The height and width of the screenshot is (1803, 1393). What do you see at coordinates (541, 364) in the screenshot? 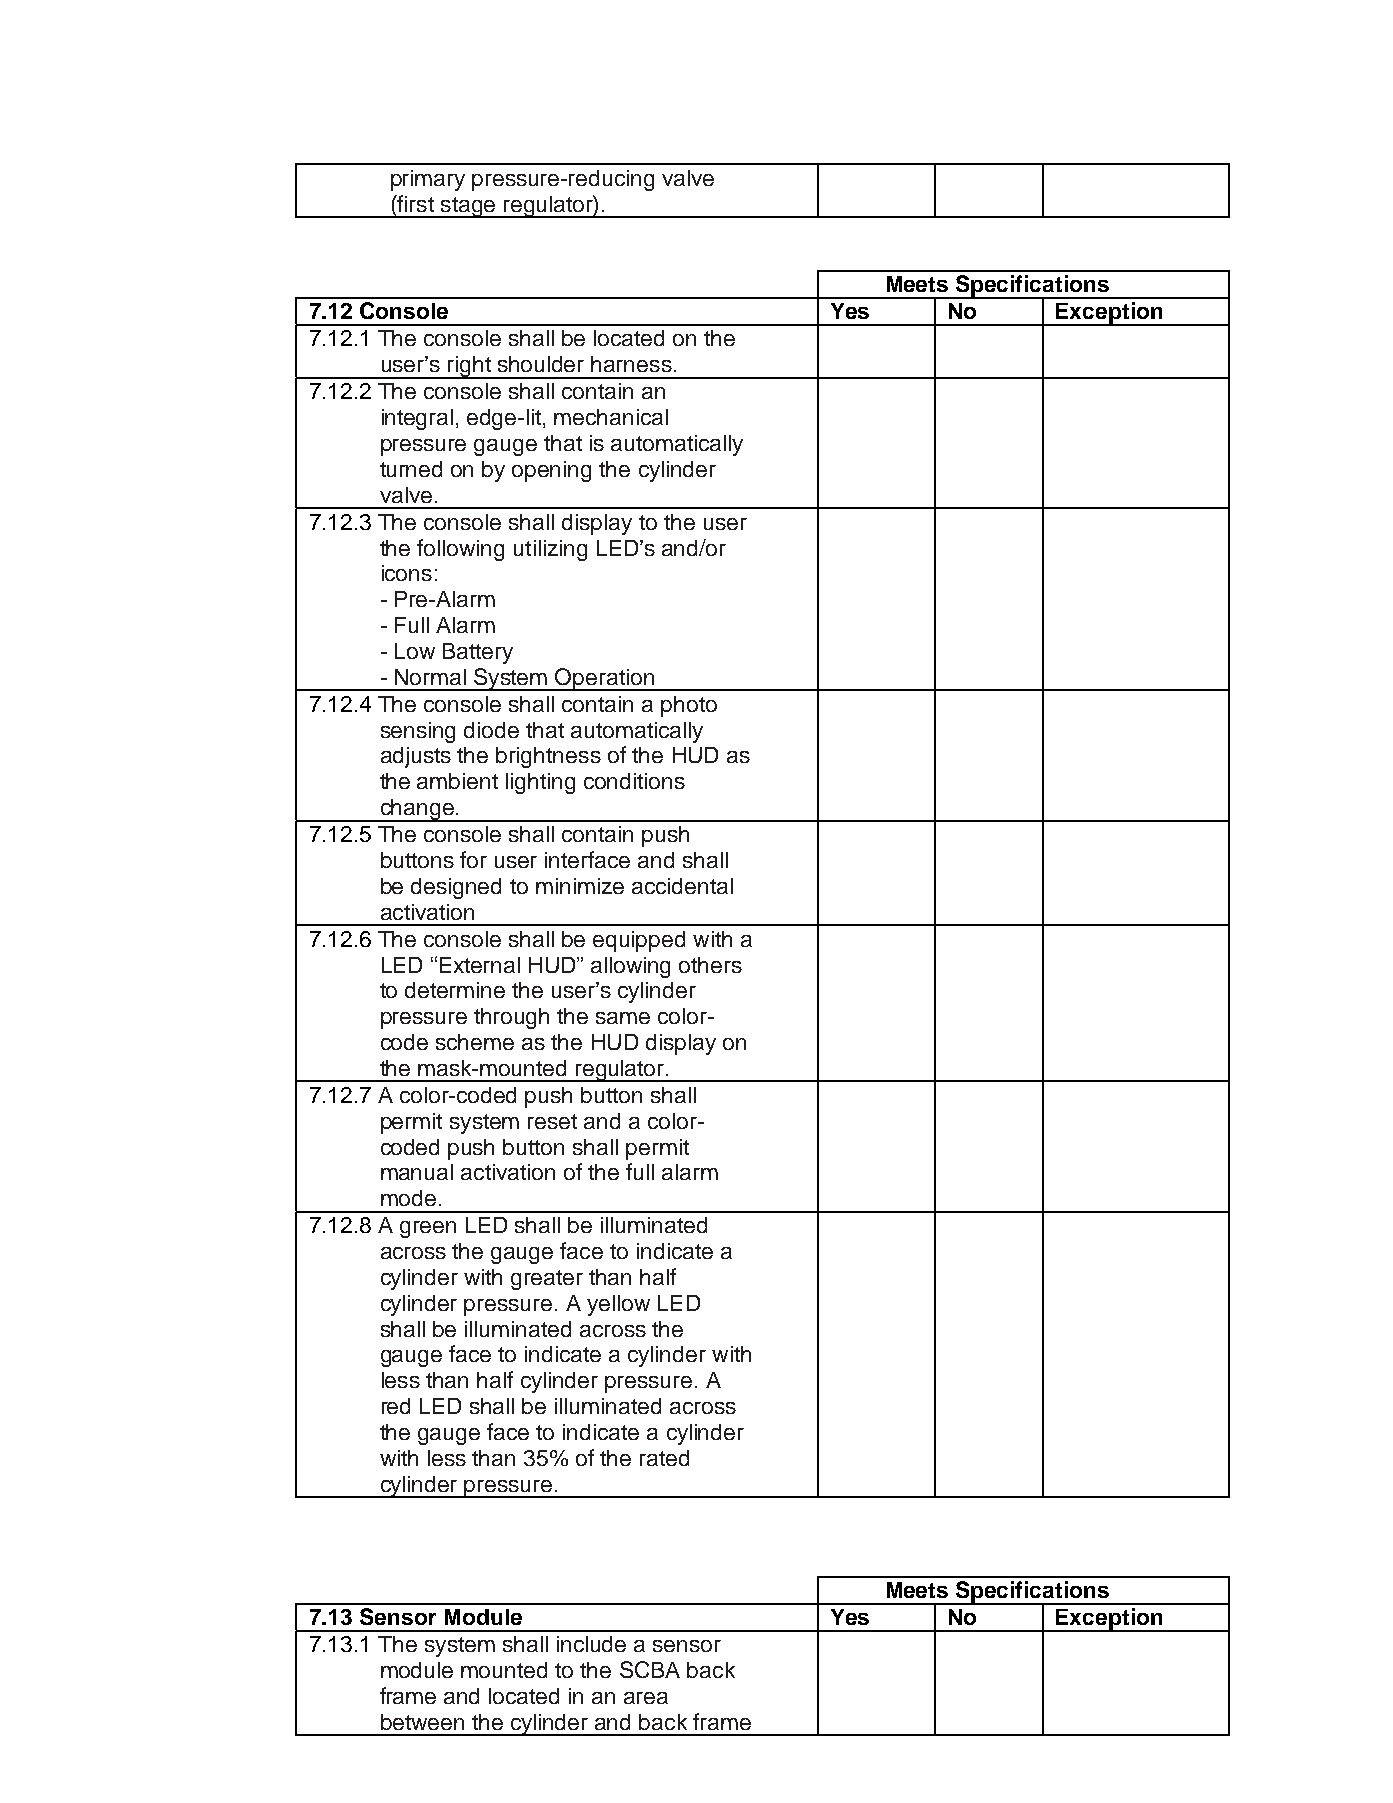
I see `shoulder` at bounding box center [541, 364].
